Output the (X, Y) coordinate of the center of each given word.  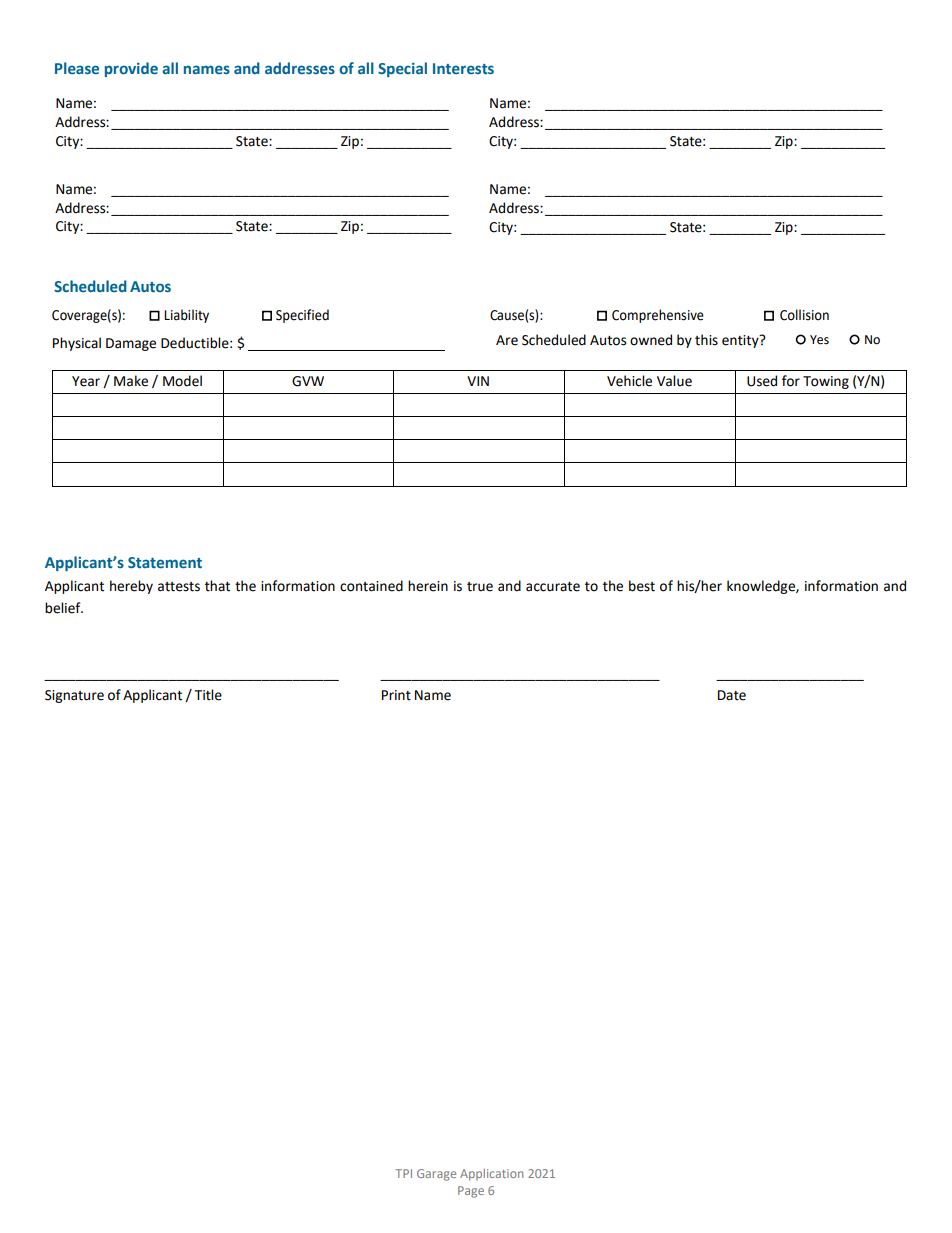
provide (131, 69)
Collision (804, 315)
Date (732, 695)
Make (131, 381)
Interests (463, 68)
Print (396, 695)
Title (208, 695)
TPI (403, 1173)
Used (762, 381)
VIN (478, 381)
